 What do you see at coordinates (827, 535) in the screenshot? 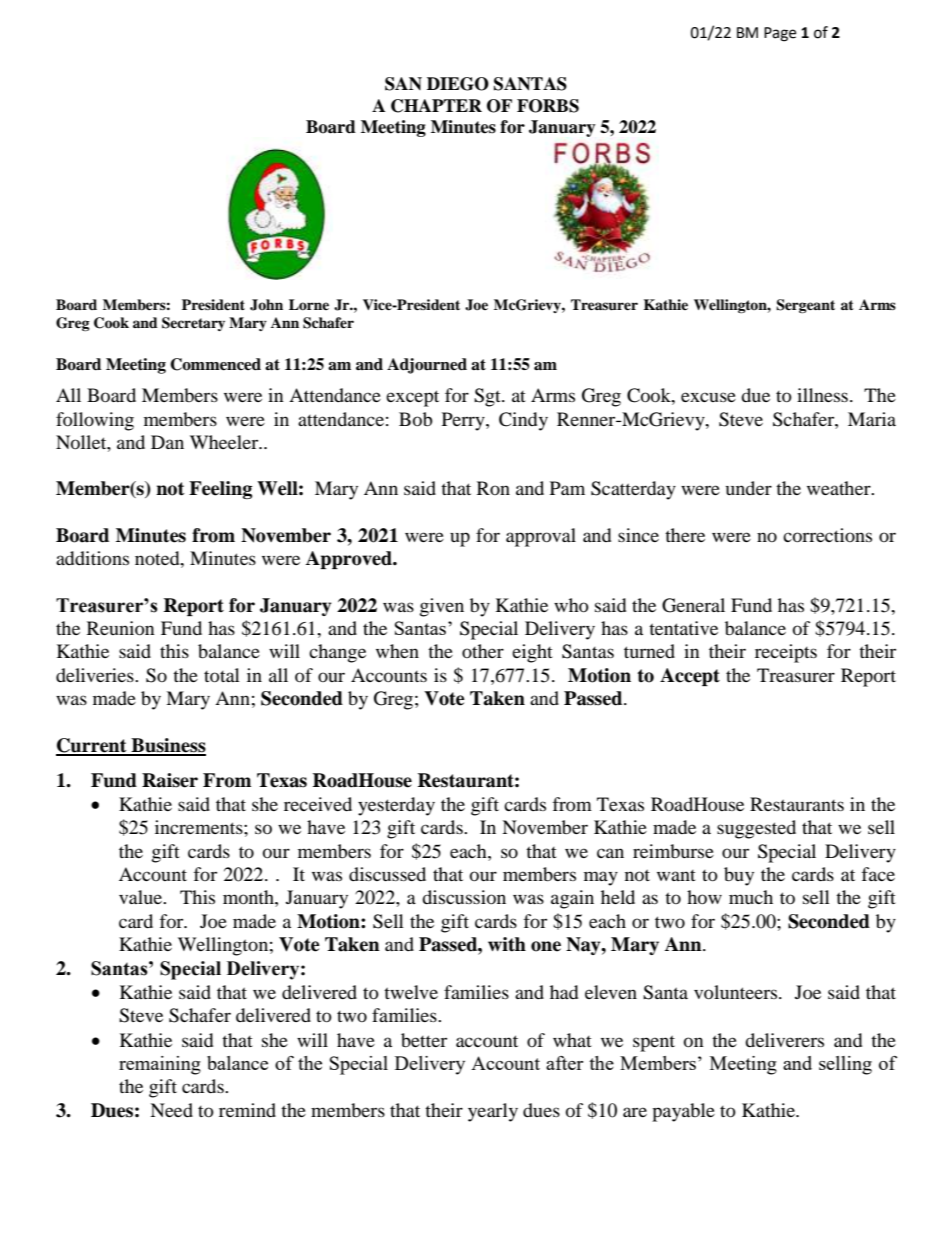
I see `corrections` at bounding box center [827, 535].
